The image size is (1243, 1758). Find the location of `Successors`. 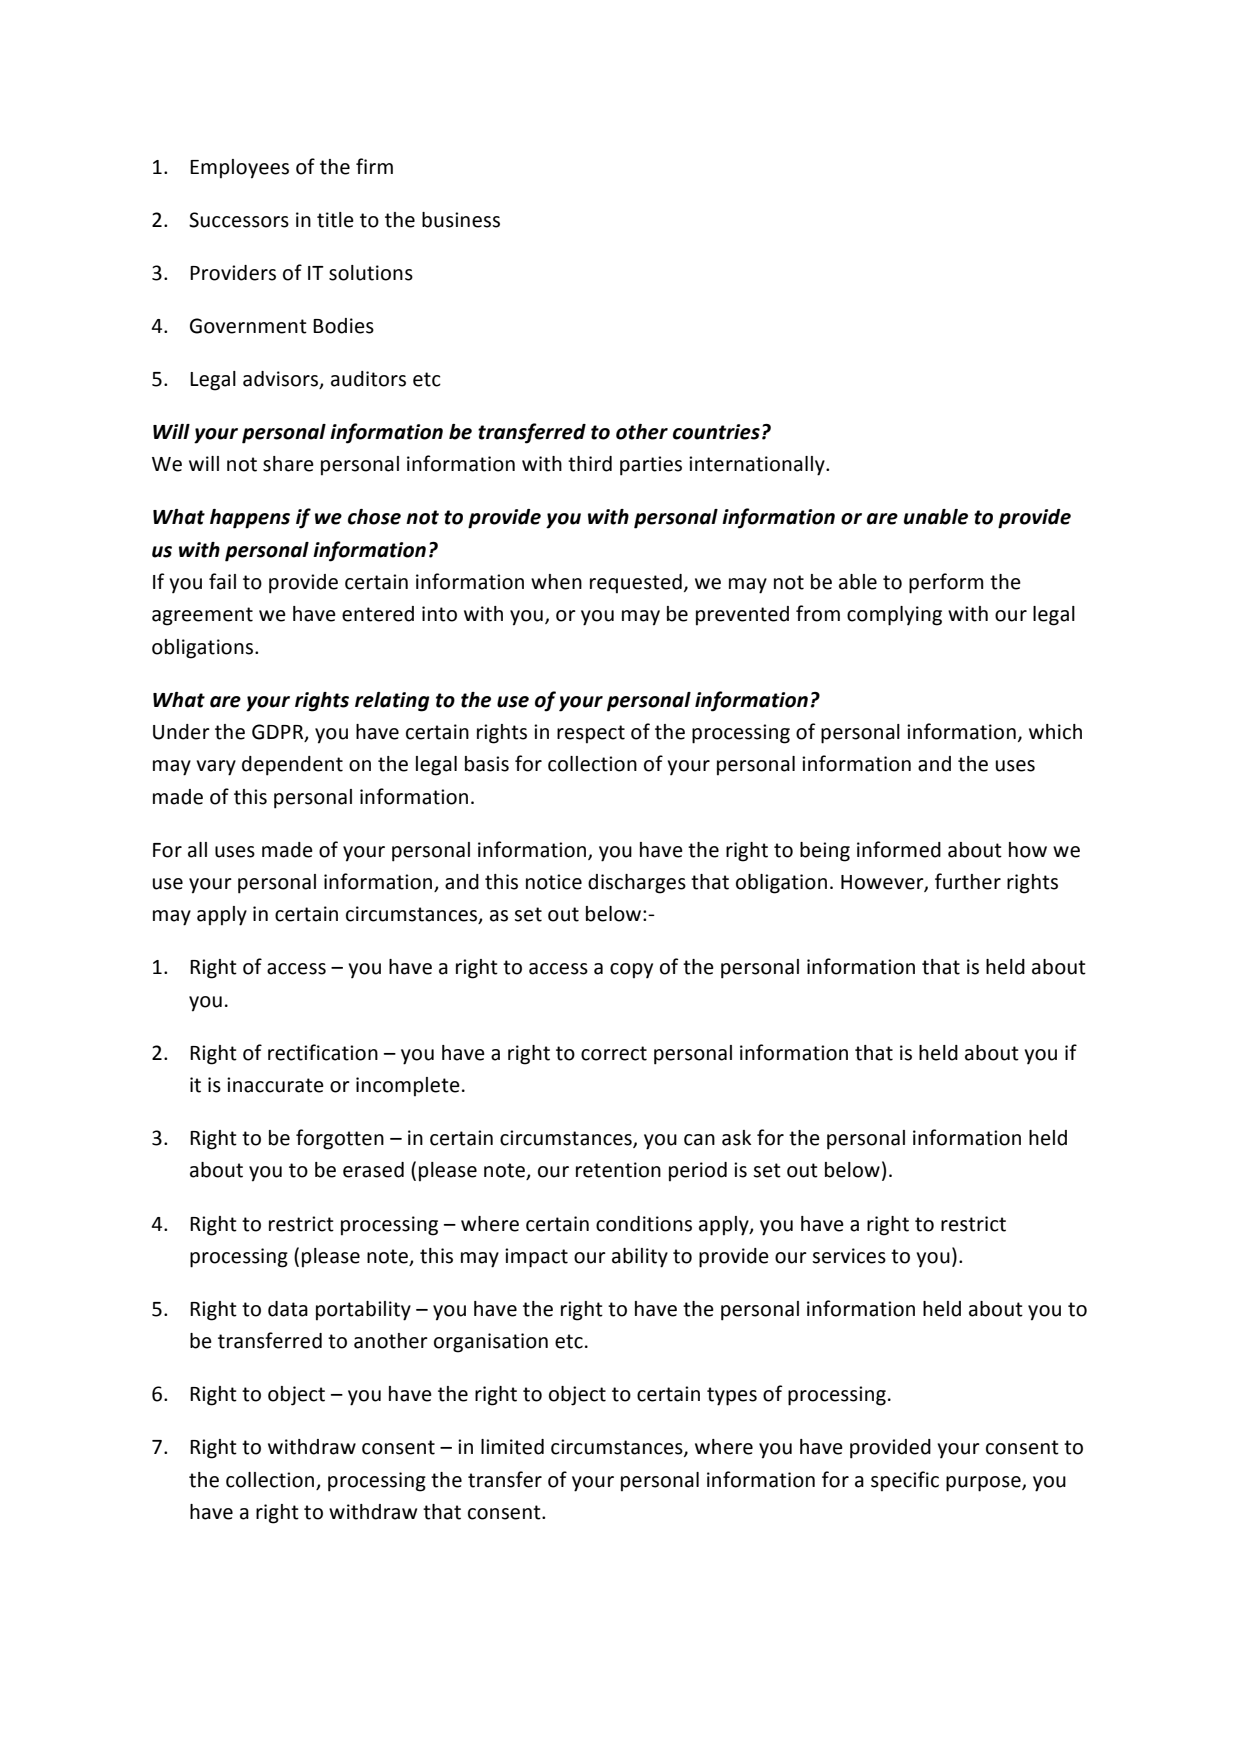

Successors is located at coordinates (239, 220).
